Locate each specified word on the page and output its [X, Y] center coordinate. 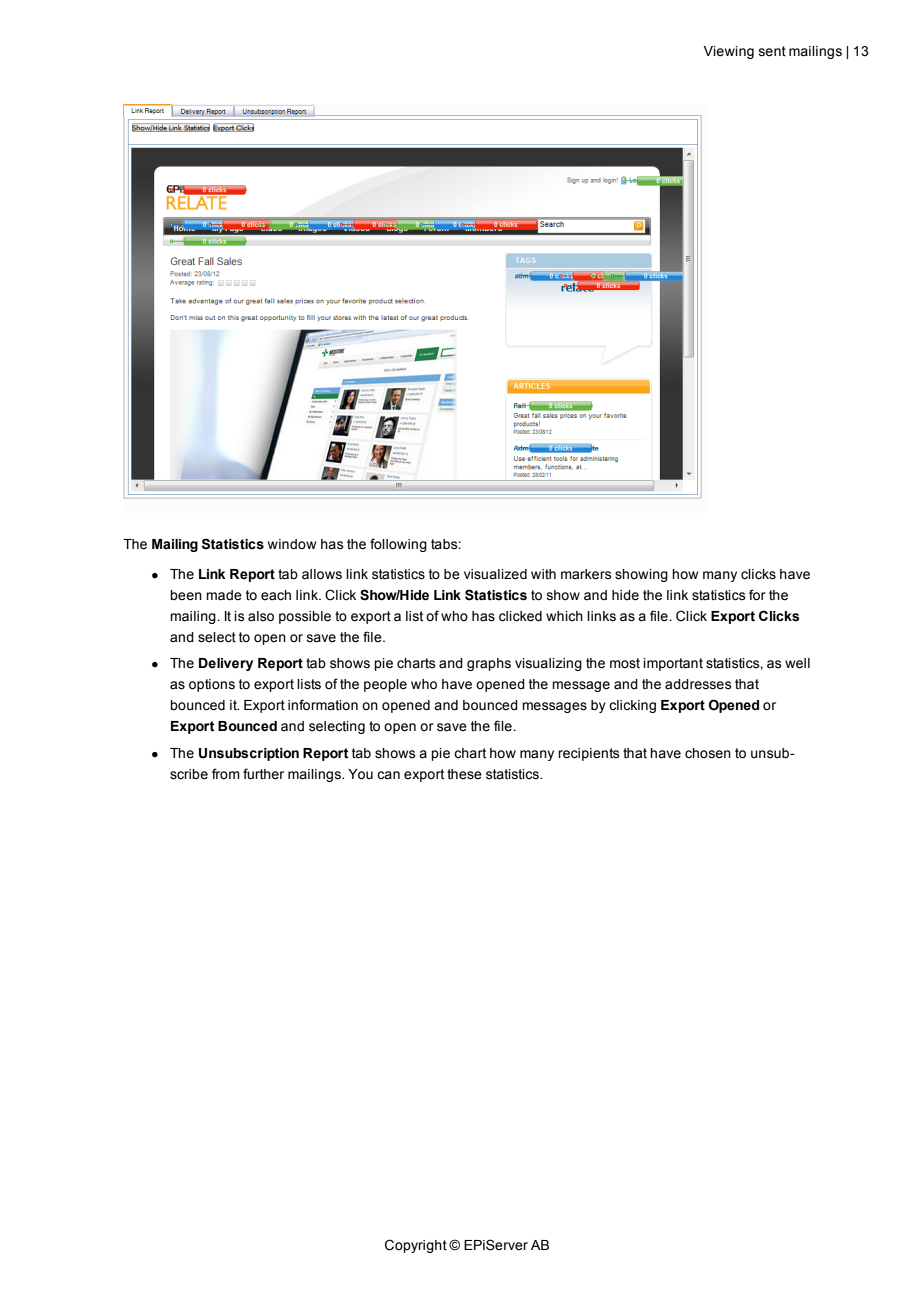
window [292, 544]
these [464, 774]
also [261, 616]
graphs [489, 664]
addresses [698, 684]
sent [772, 51]
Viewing [729, 52]
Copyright [416, 1246]
